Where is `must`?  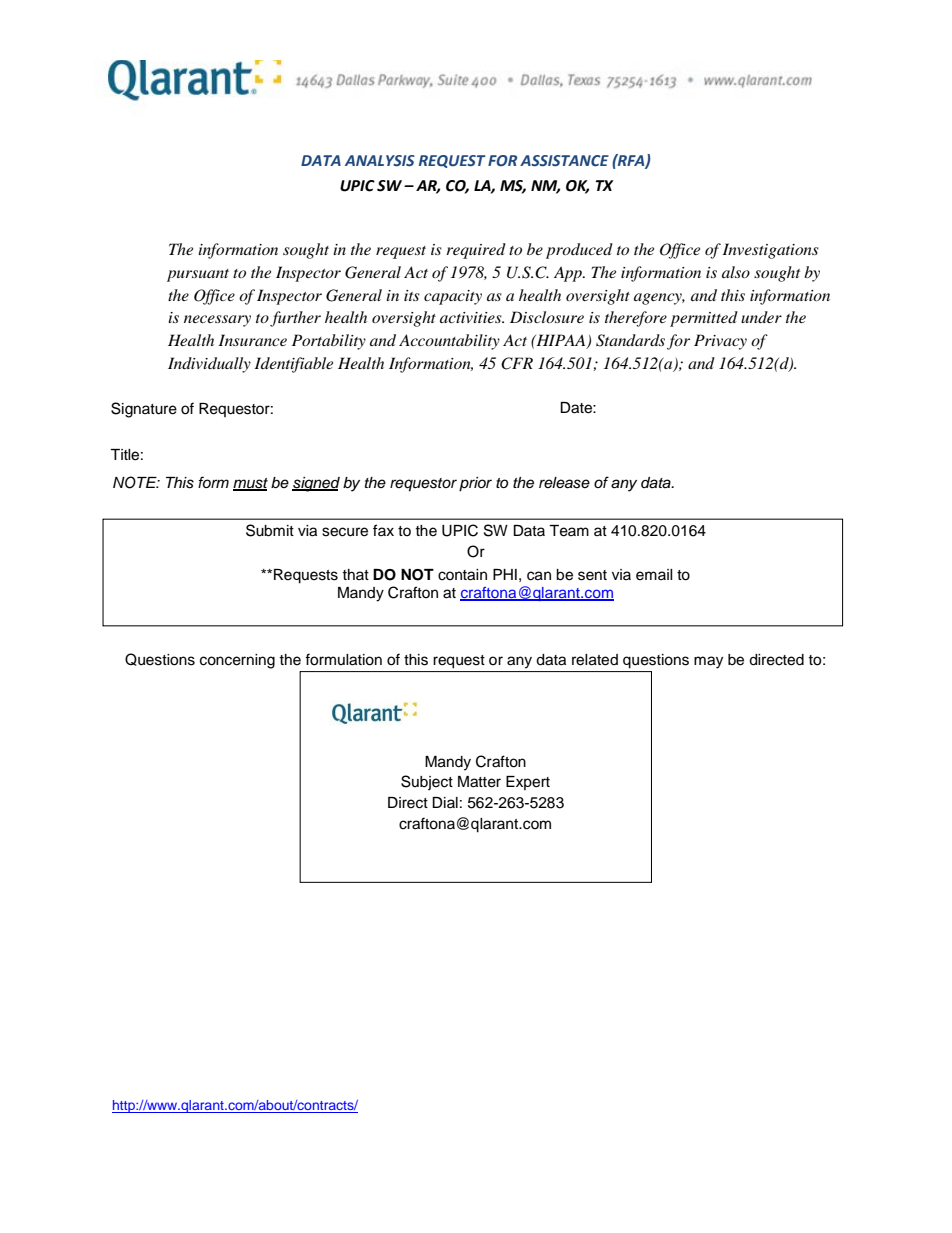
must is located at coordinates (250, 484).
